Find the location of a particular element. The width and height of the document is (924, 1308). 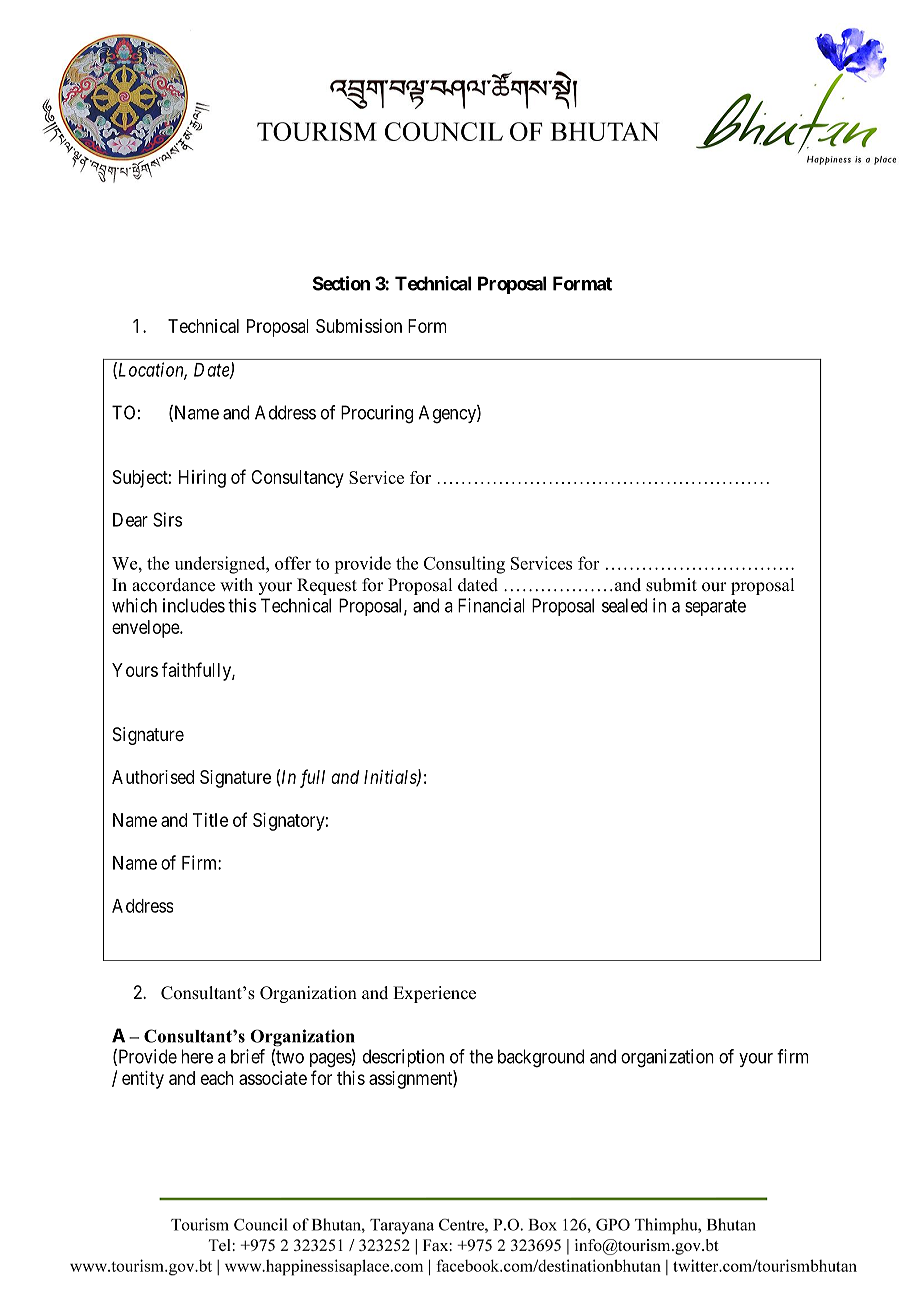

Title is located at coordinates (210, 820).
